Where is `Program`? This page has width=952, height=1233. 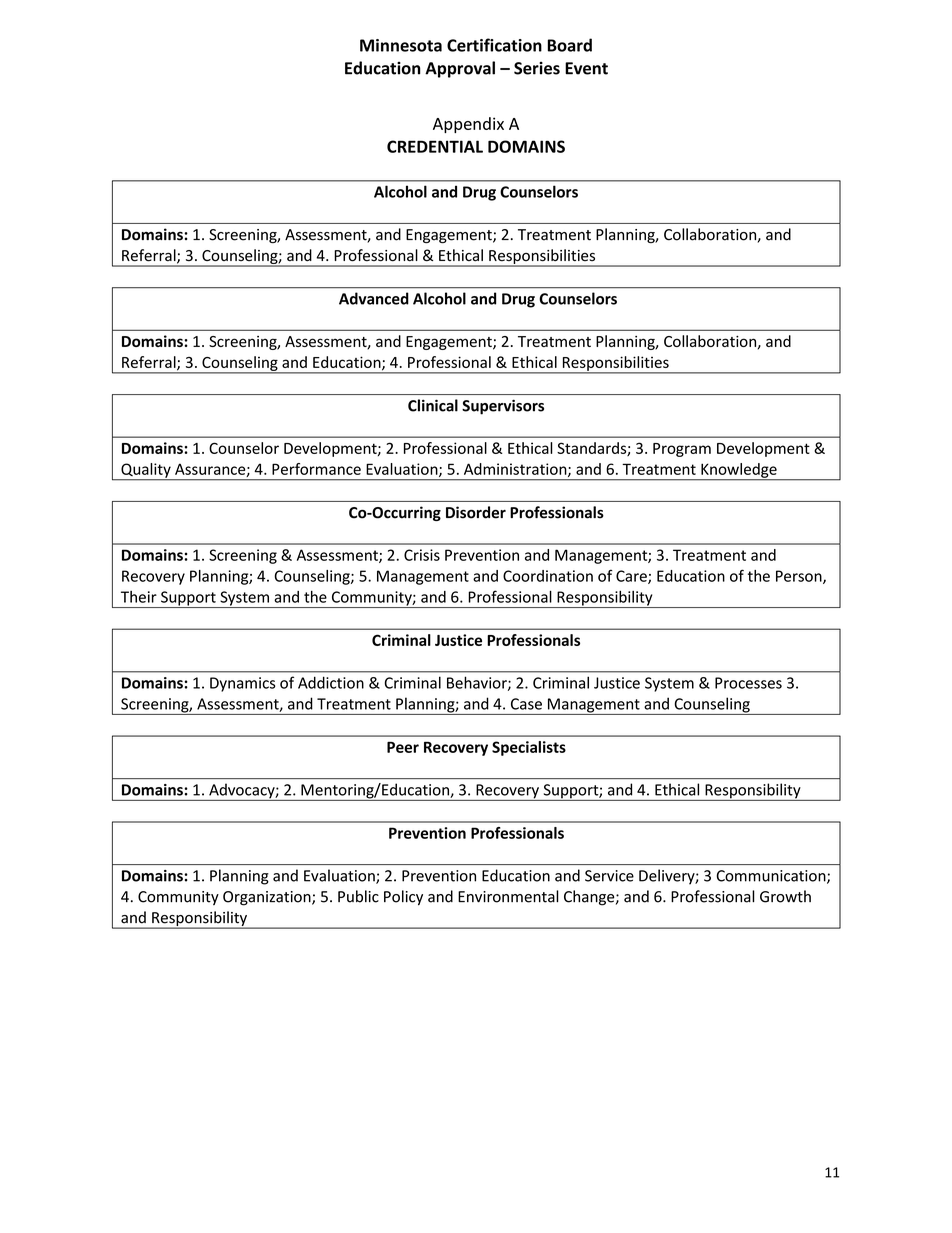
Program is located at coordinates (682, 450).
